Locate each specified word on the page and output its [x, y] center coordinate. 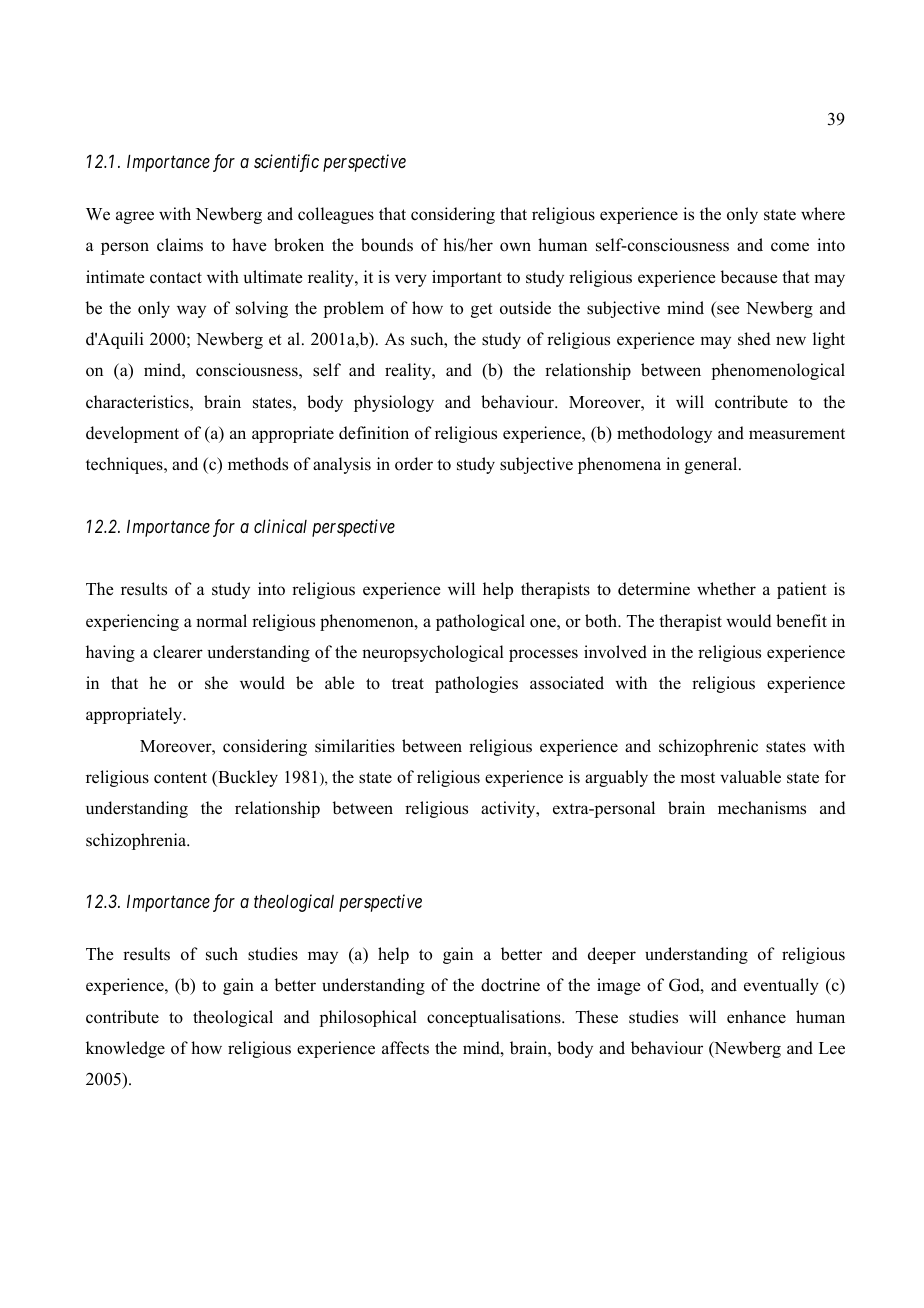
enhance [756, 1017]
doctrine [510, 985]
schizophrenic [708, 747]
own [515, 247]
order [414, 464]
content [180, 778]
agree [135, 217]
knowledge [125, 1049]
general [712, 465]
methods [258, 464]
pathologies [476, 684]
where [823, 214]
